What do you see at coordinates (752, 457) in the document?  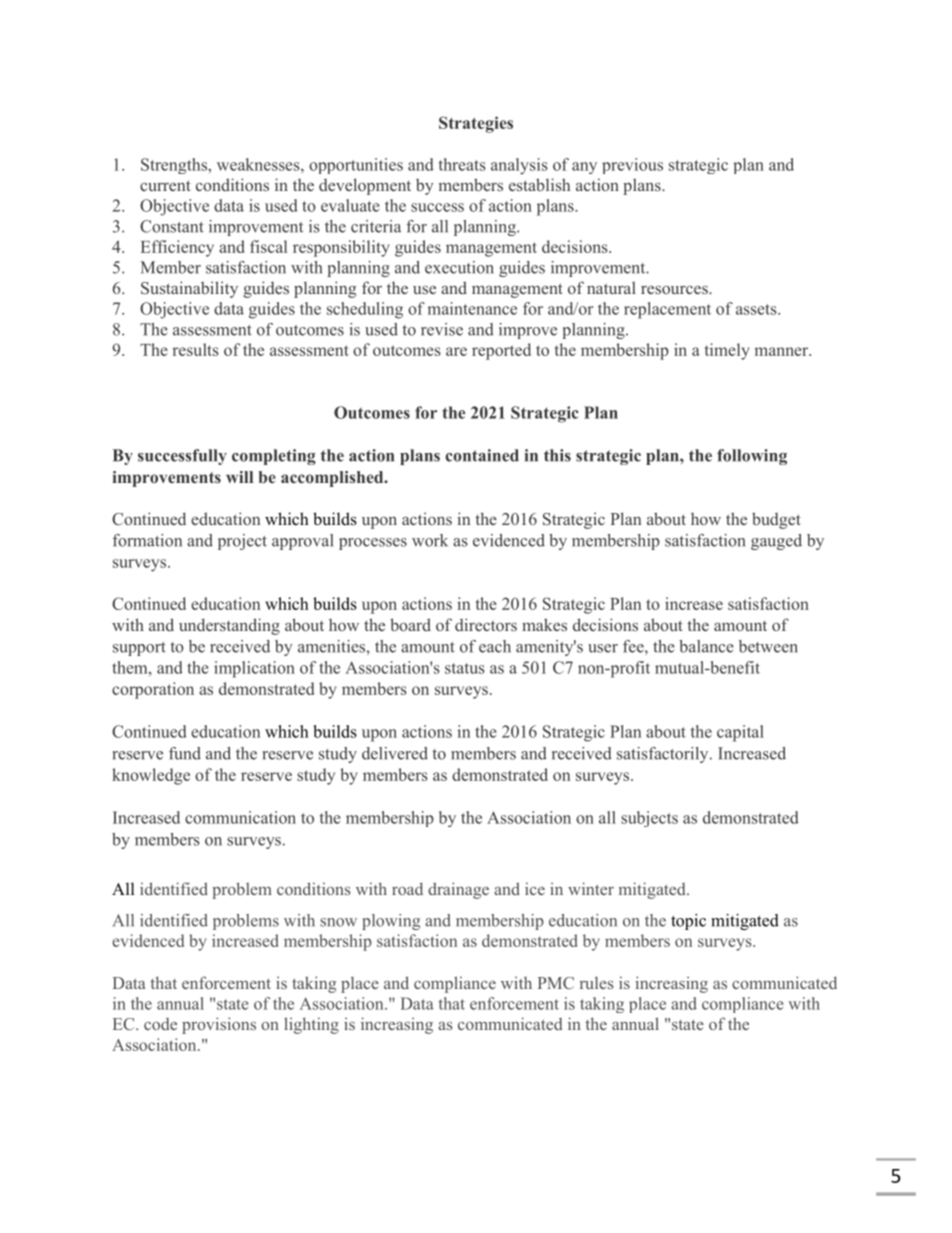 I see `following` at bounding box center [752, 457].
